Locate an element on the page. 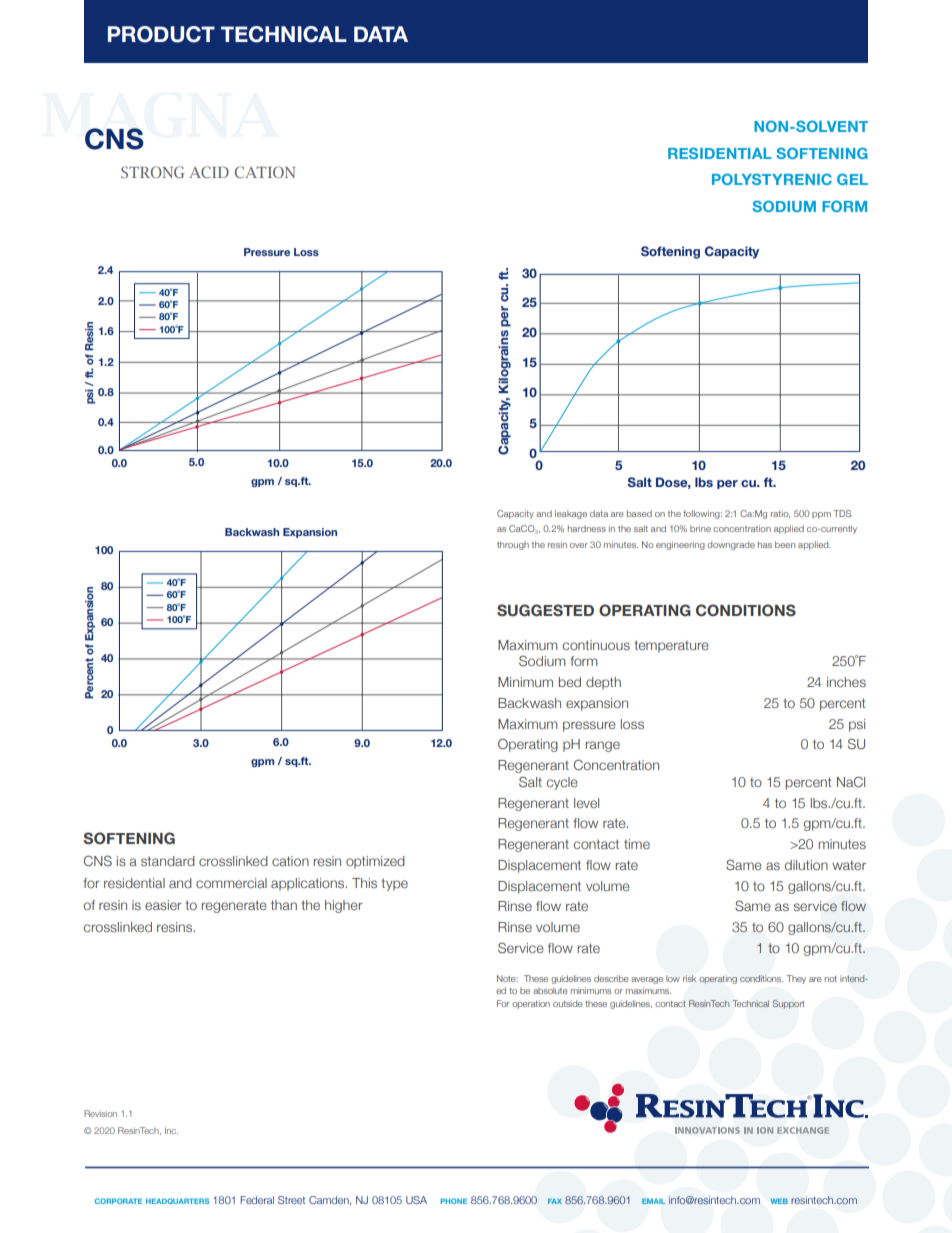  cycle is located at coordinates (562, 783).
